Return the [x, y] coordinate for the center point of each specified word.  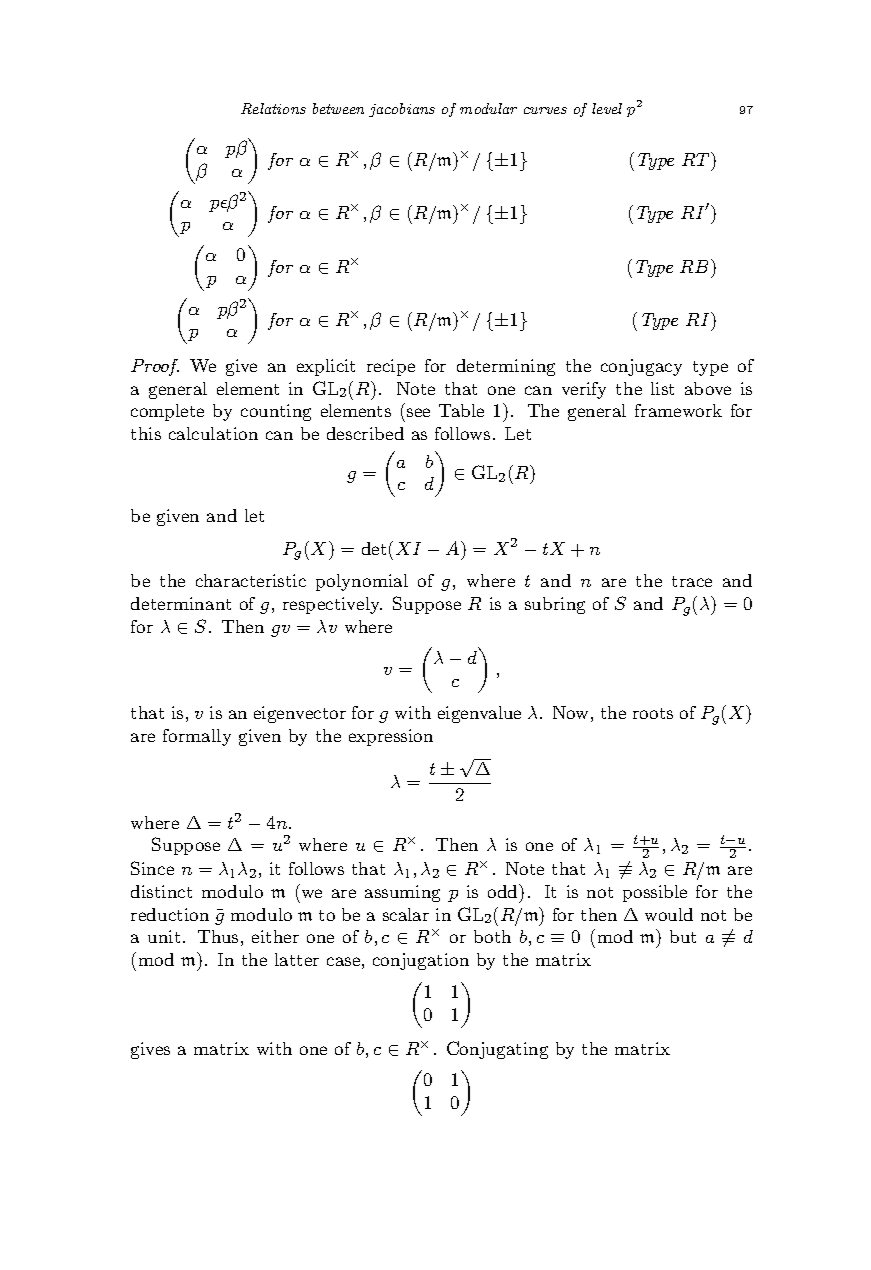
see [418, 412]
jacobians [402, 110]
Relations [273, 108]
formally [197, 737]
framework [678, 410]
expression [391, 737]
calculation [213, 433]
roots [653, 713]
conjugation [421, 961]
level [607, 108]
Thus [218, 936]
